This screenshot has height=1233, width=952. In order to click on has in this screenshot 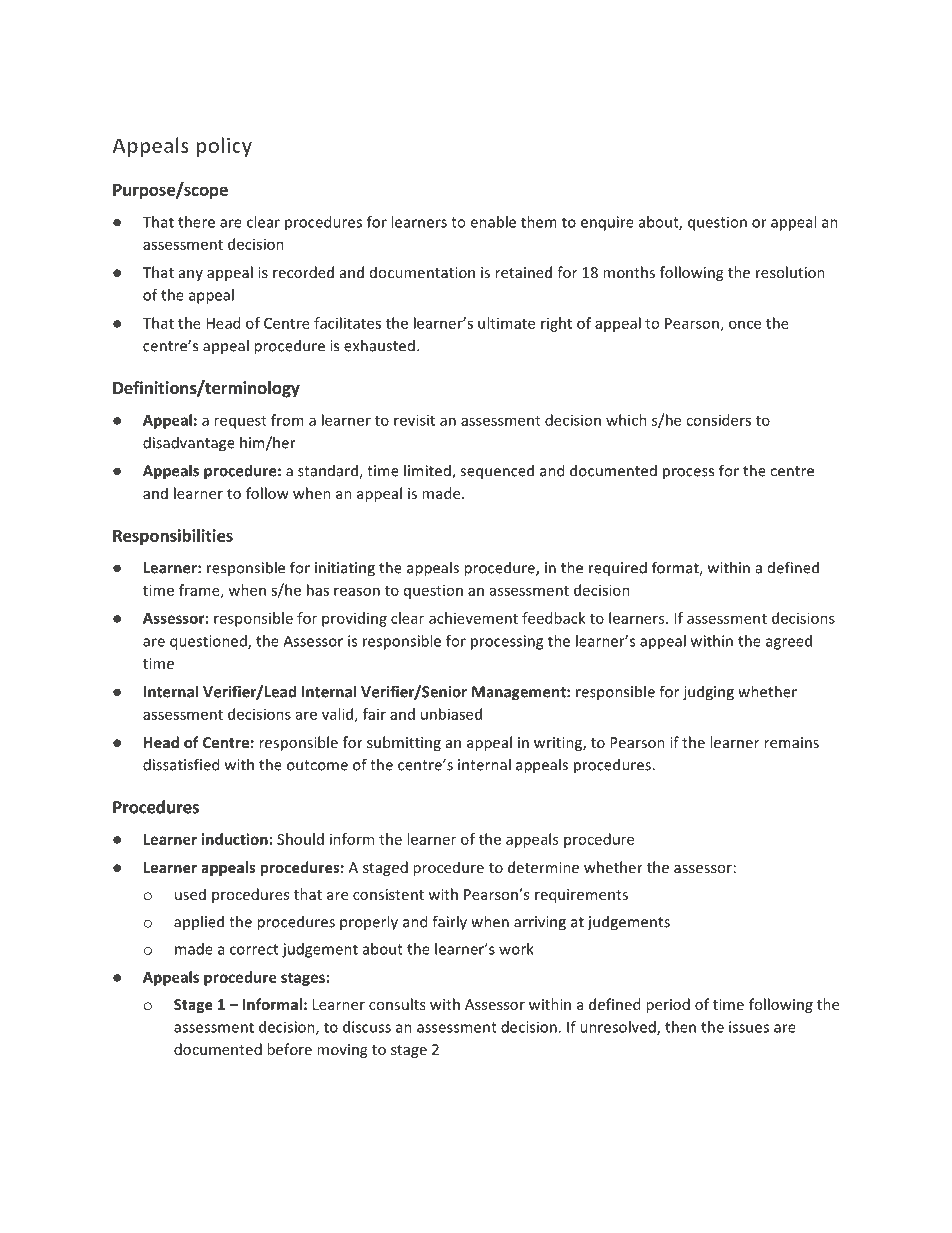, I will do `click(318, 590)`.
